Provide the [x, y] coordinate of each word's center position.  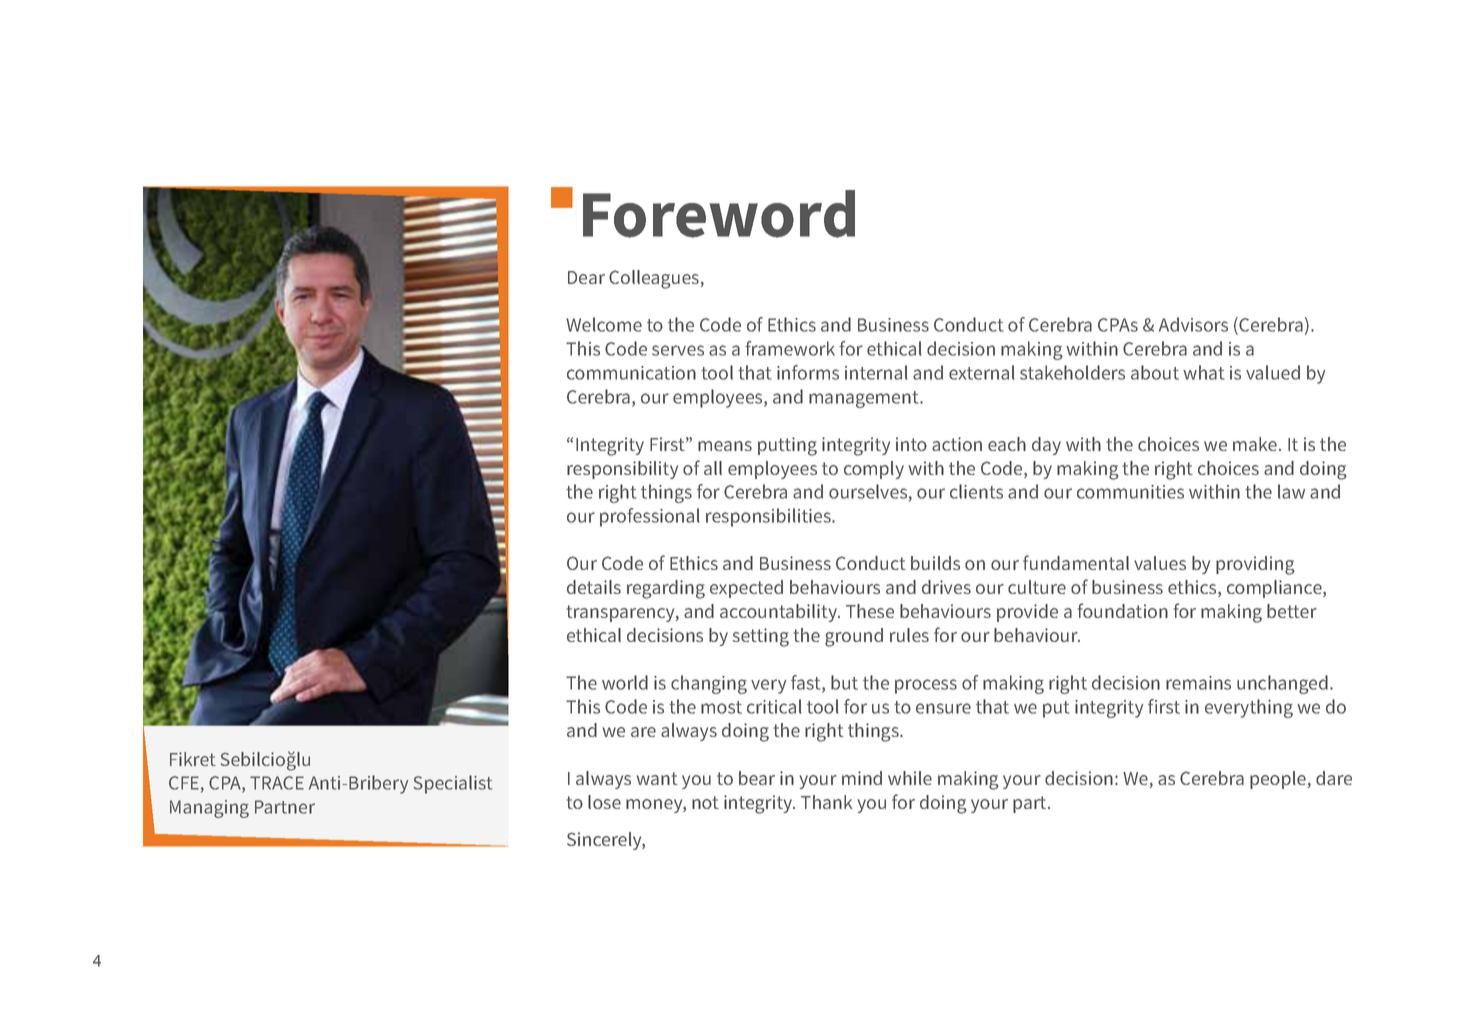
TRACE [277, 783]
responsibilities [769, 517]
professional [650, 517]
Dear [586, 277]
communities [1130, 492]
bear [757, 778]
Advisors [1193, 324]
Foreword [719, 214]
